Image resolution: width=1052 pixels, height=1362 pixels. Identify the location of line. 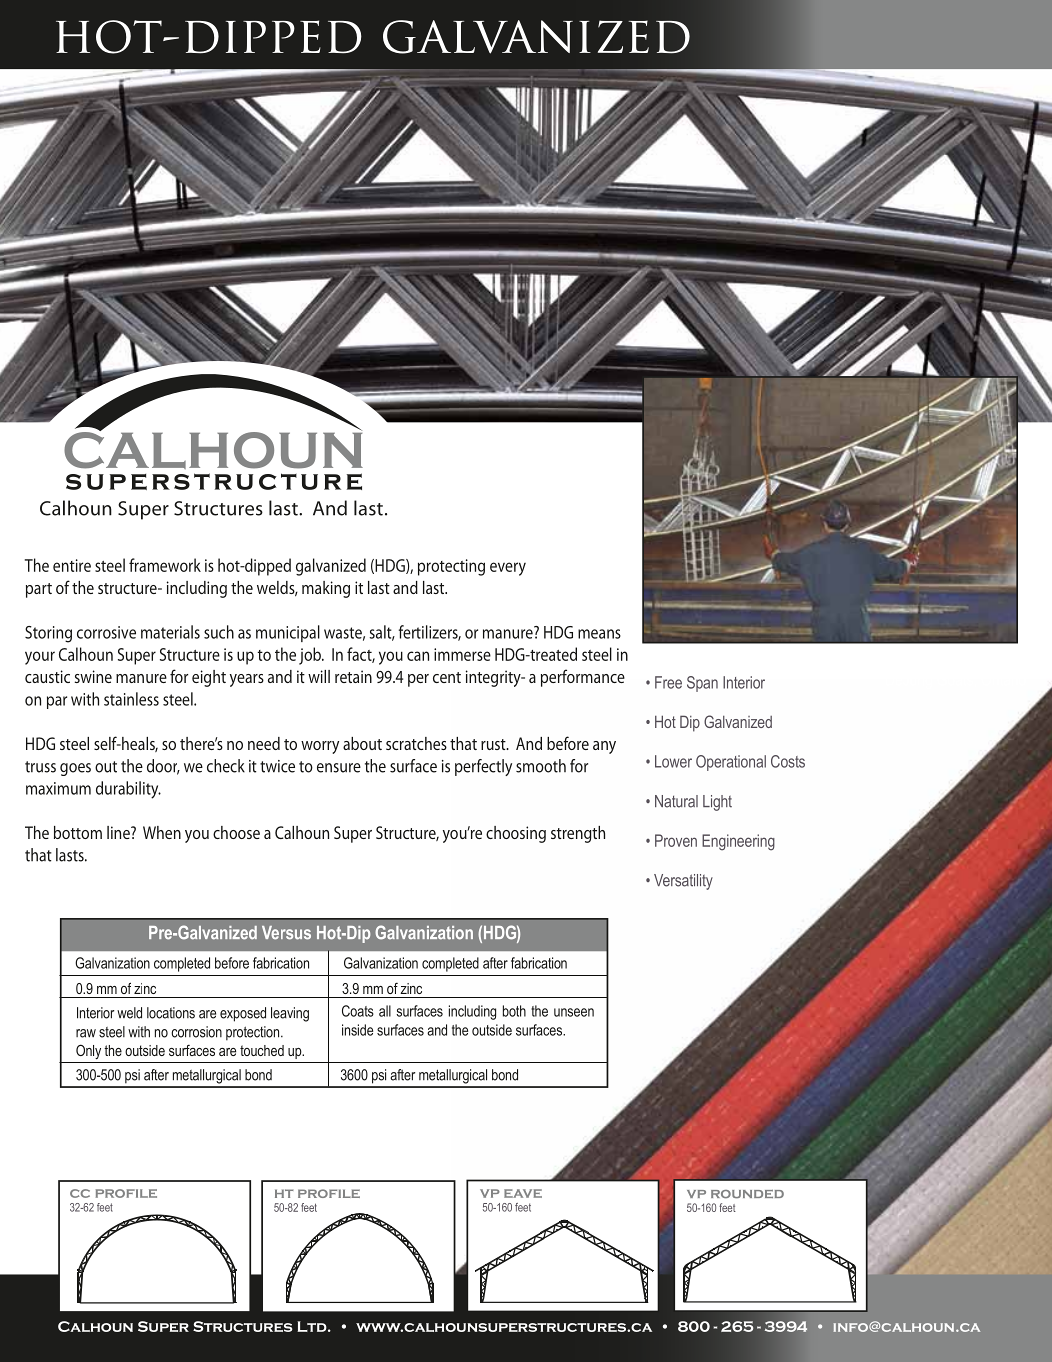
(119, 832).
